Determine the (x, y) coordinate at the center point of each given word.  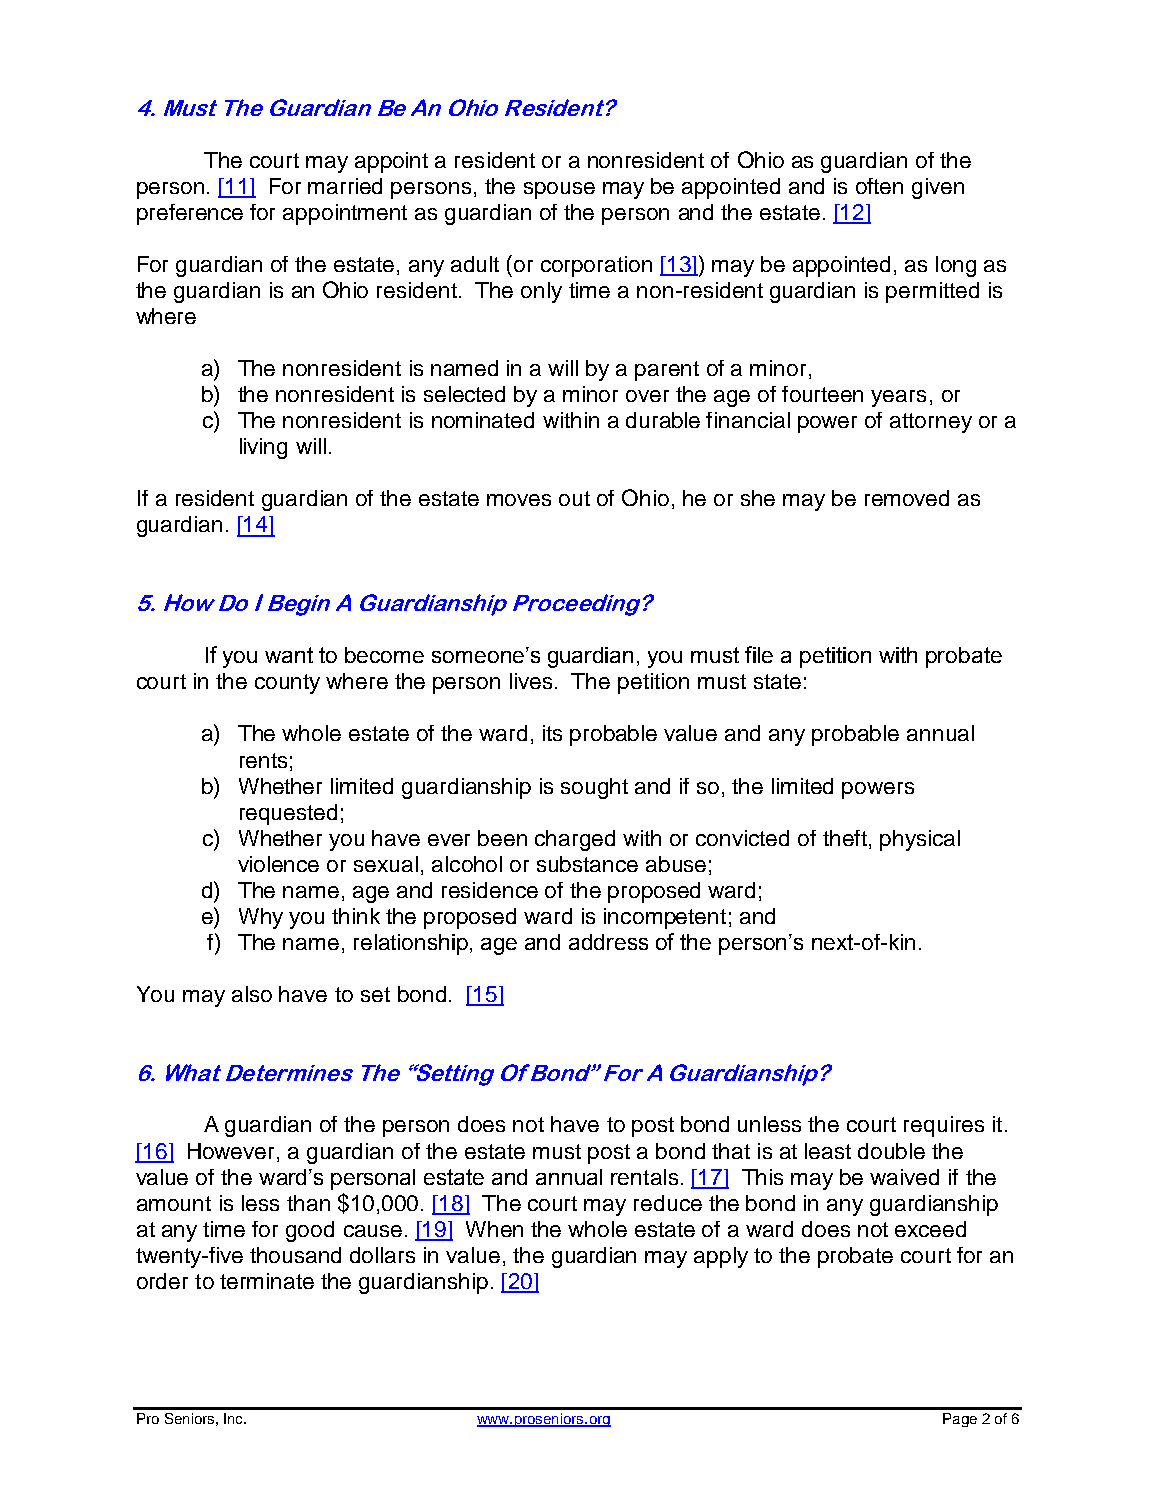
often (879, 186)
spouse (559, 190)
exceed (930, 1229)
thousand (295, 1255)
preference (190, 214)
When (494, 1229)
